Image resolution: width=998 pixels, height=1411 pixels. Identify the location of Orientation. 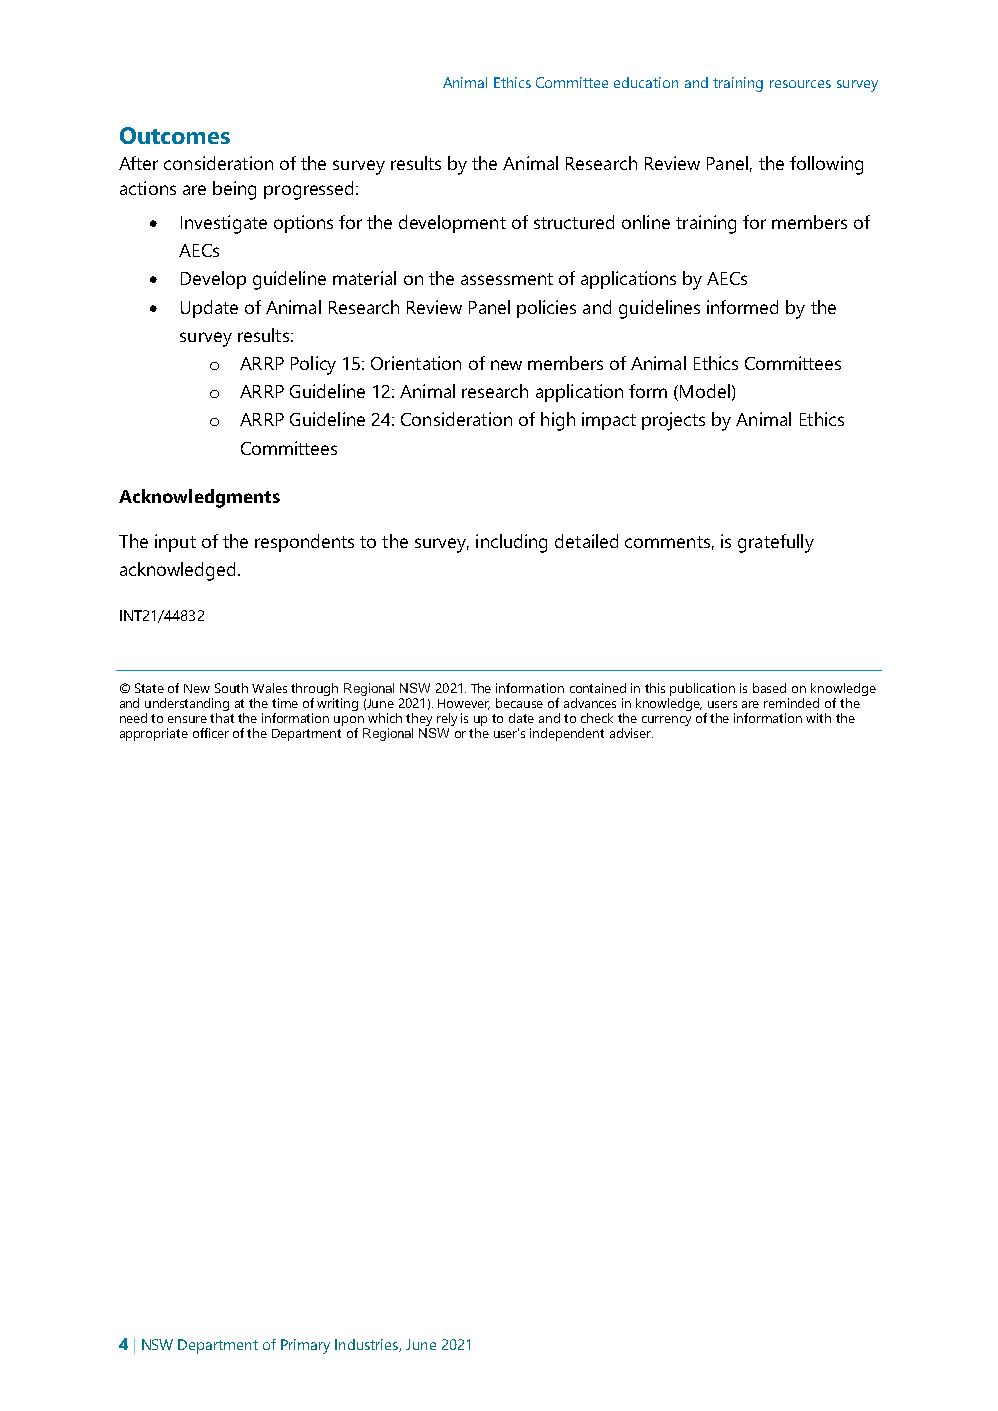
(416, 363).
